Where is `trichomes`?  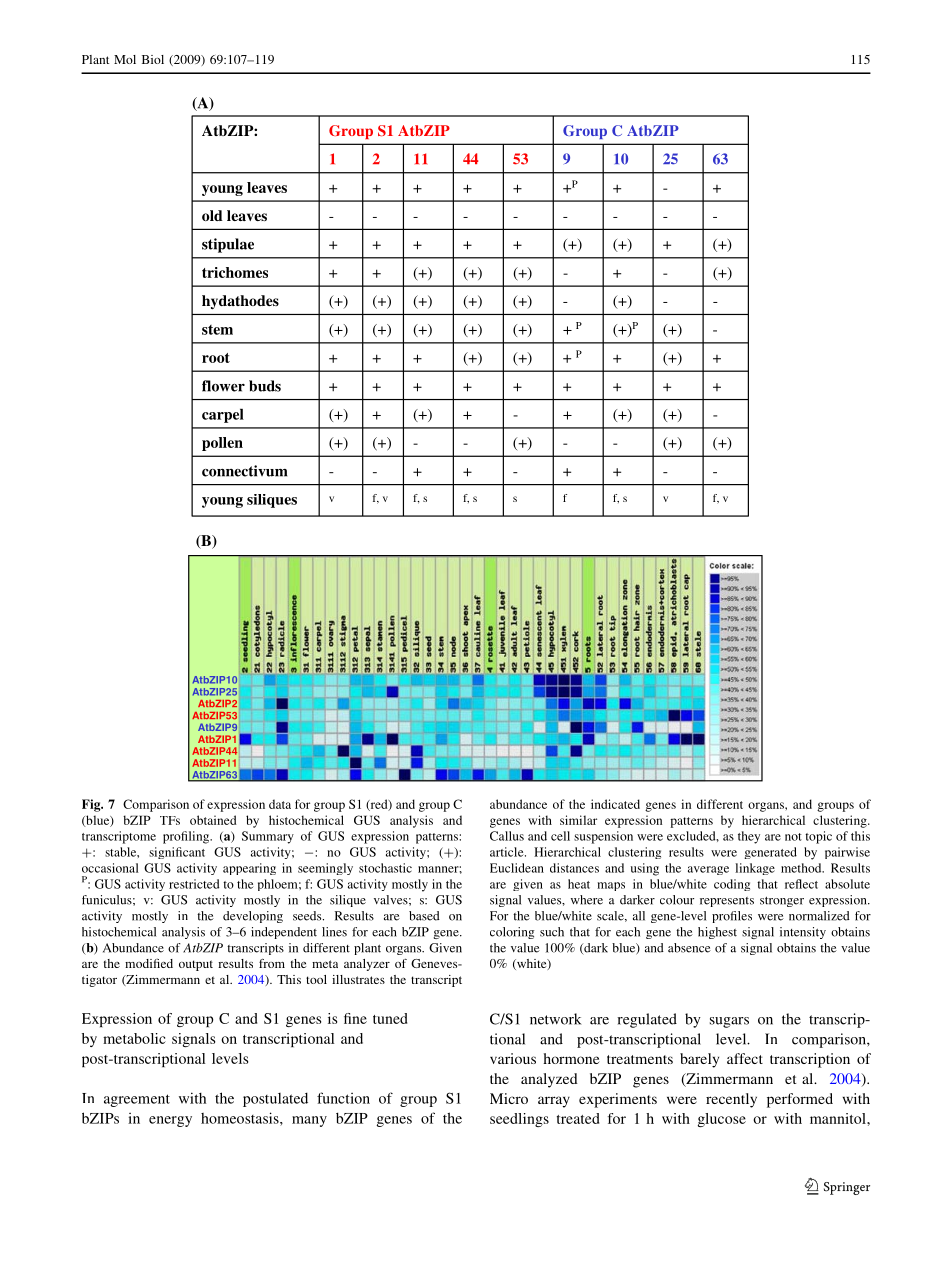 trichomes is located at coordinates (235, 272).
